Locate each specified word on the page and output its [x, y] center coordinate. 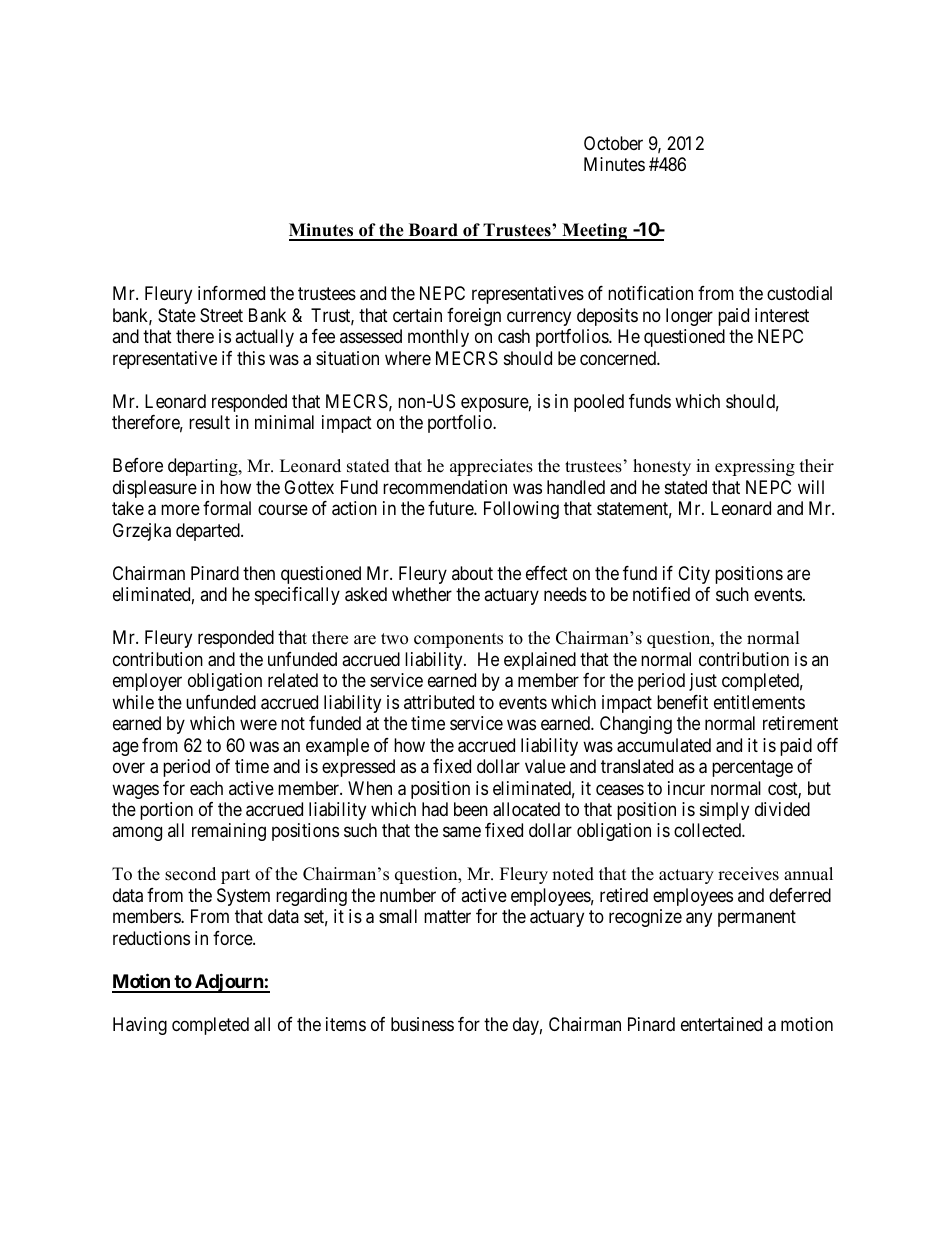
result [209, 422]
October [613, 143]
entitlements [759, 702]
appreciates [491, 467]
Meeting [595, 232]
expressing [755, 467]
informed [231, 293]
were [258, 725]
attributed [439, 702]
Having [140, 1026]
